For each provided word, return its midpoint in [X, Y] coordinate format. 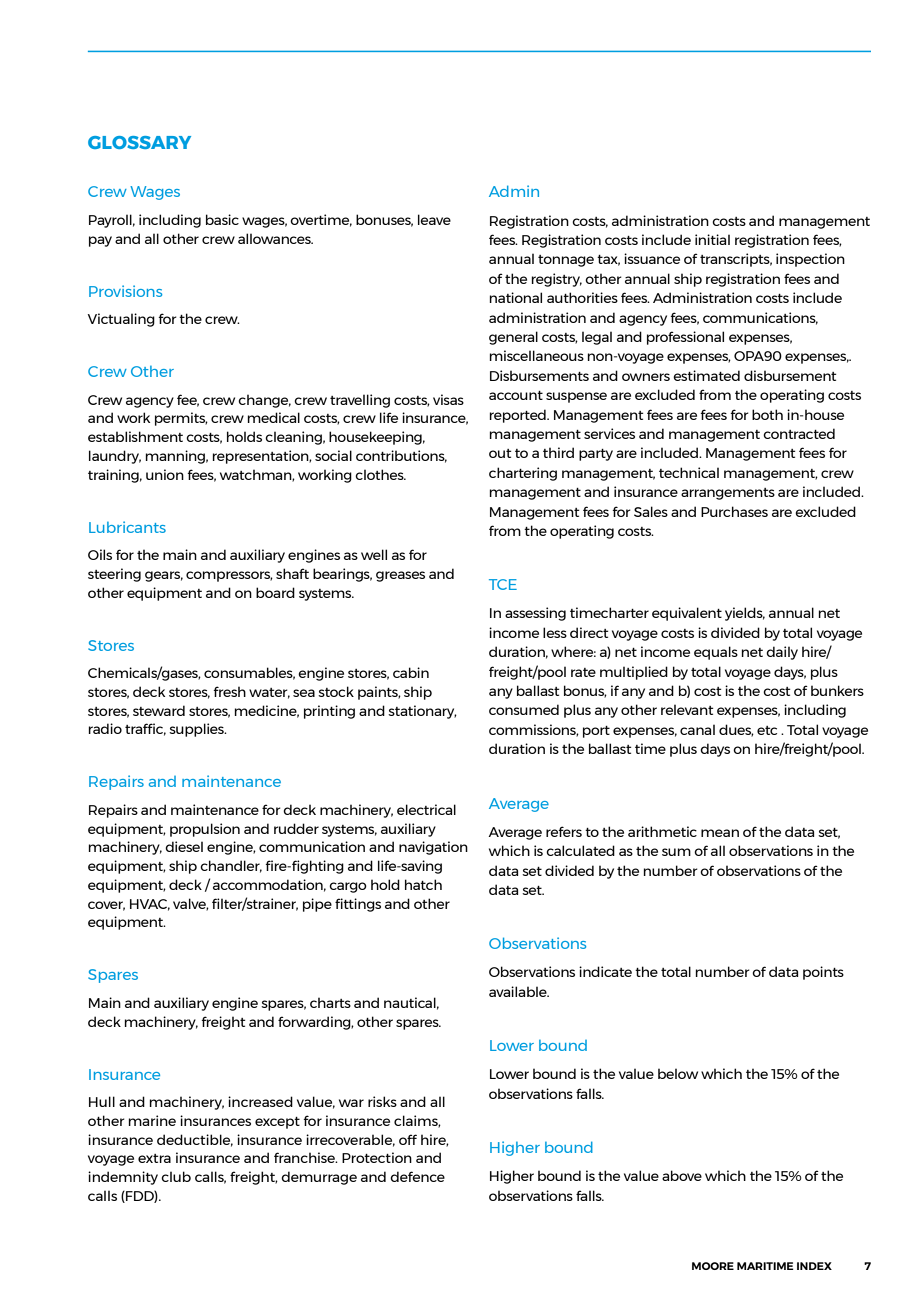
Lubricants [127, 527]
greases [400, 576]
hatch [423, 884]
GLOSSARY [139, 142]
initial [712, 239]
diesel [184, 846]
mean [720, 833]
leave [434, 219]
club [176, 1176]
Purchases [734, 511]
